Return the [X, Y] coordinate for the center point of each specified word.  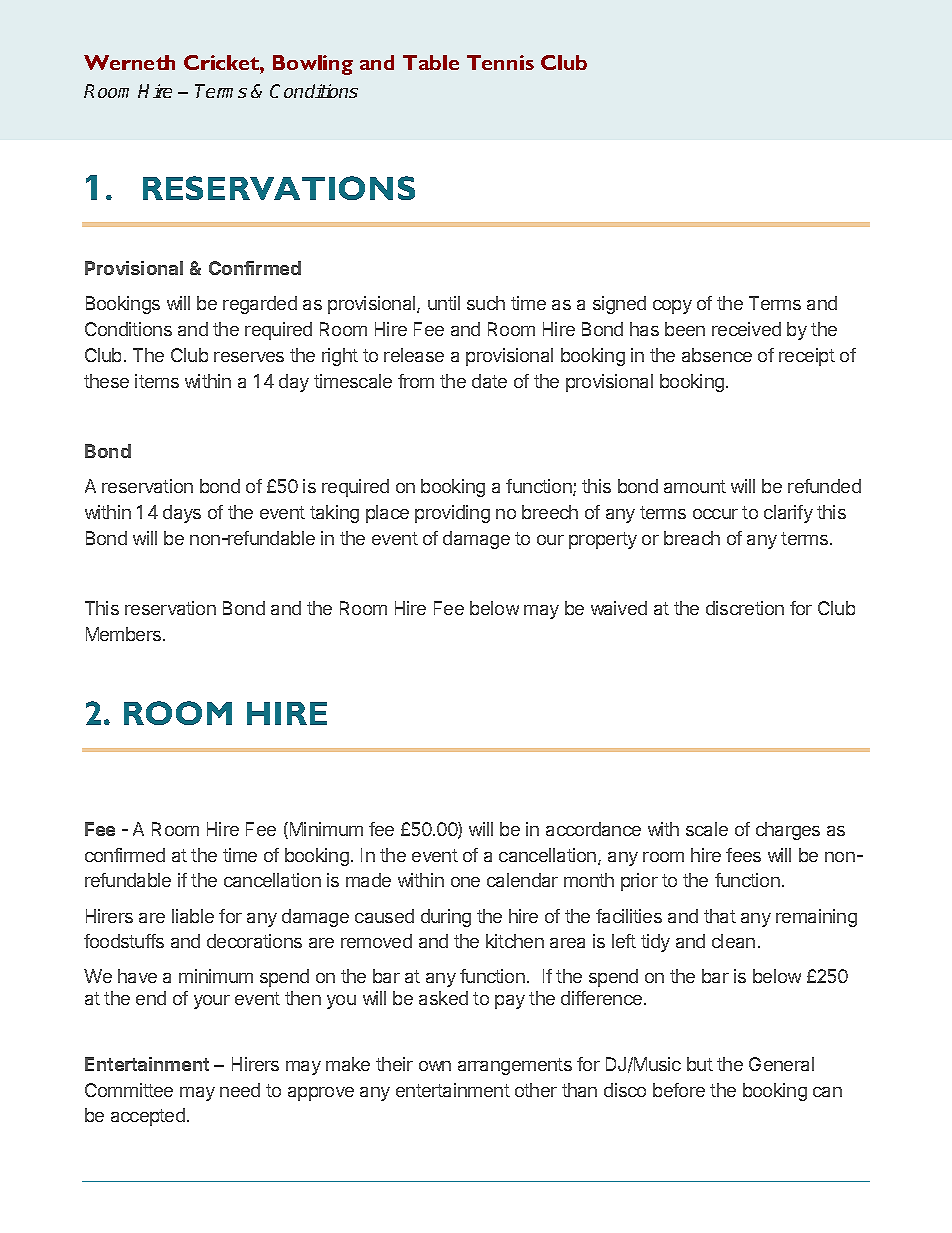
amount [695, 486]
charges [788, 831]
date [489, 381]
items [157, 381]
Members [125, 634]
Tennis [500, 62]
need [240, 1090]
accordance [593, 829]
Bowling [313, 65]
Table [431, 62]
